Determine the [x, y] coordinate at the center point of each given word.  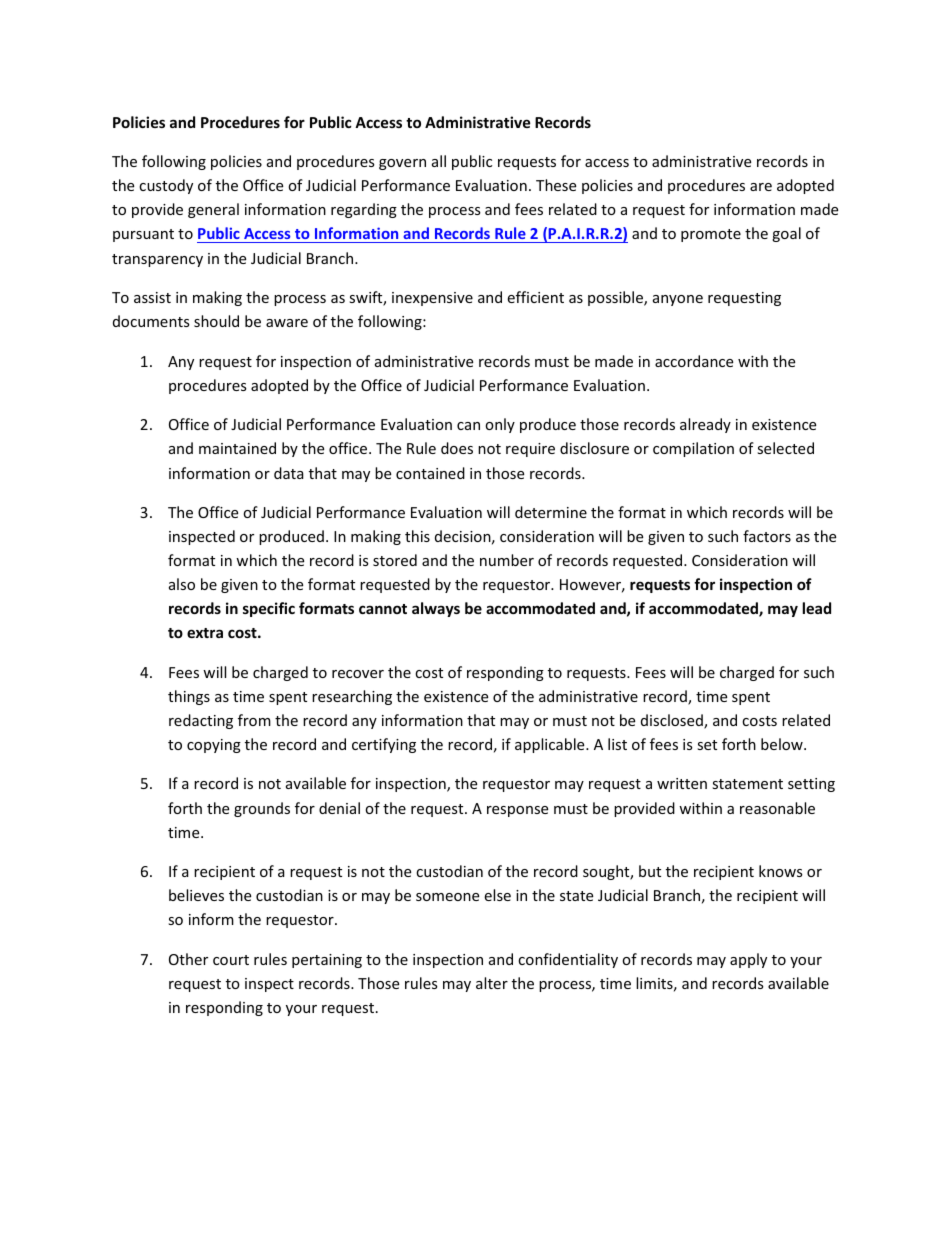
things [189, 697]
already [705, 425]
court [231, 960]
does [457, 448]
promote [711, 235]
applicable [551, 745]
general [213, 210]
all [439, 161]
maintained [237, 448]
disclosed [673, 721]
